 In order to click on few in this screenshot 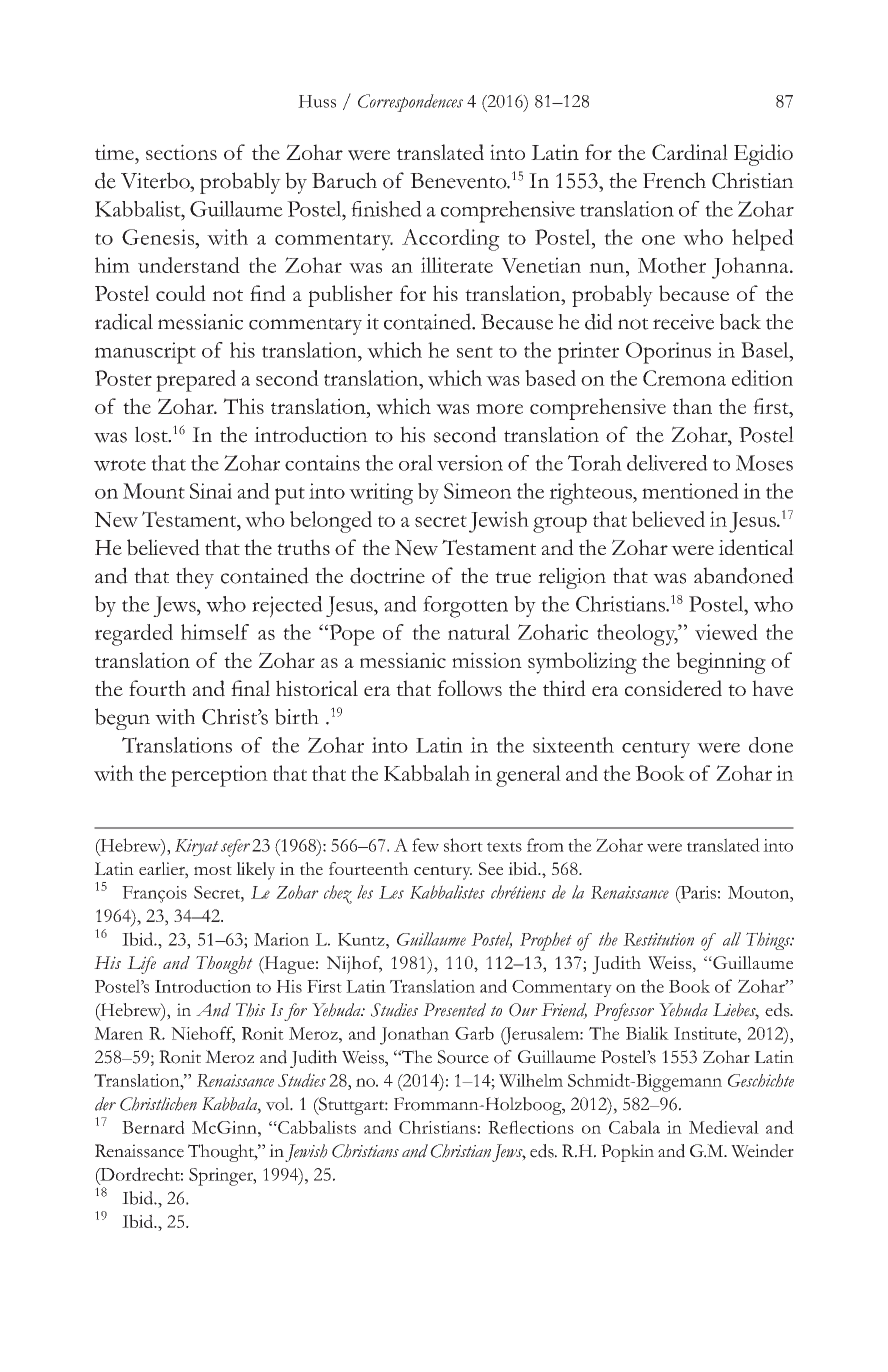, I will do `click(425, 845)`.
